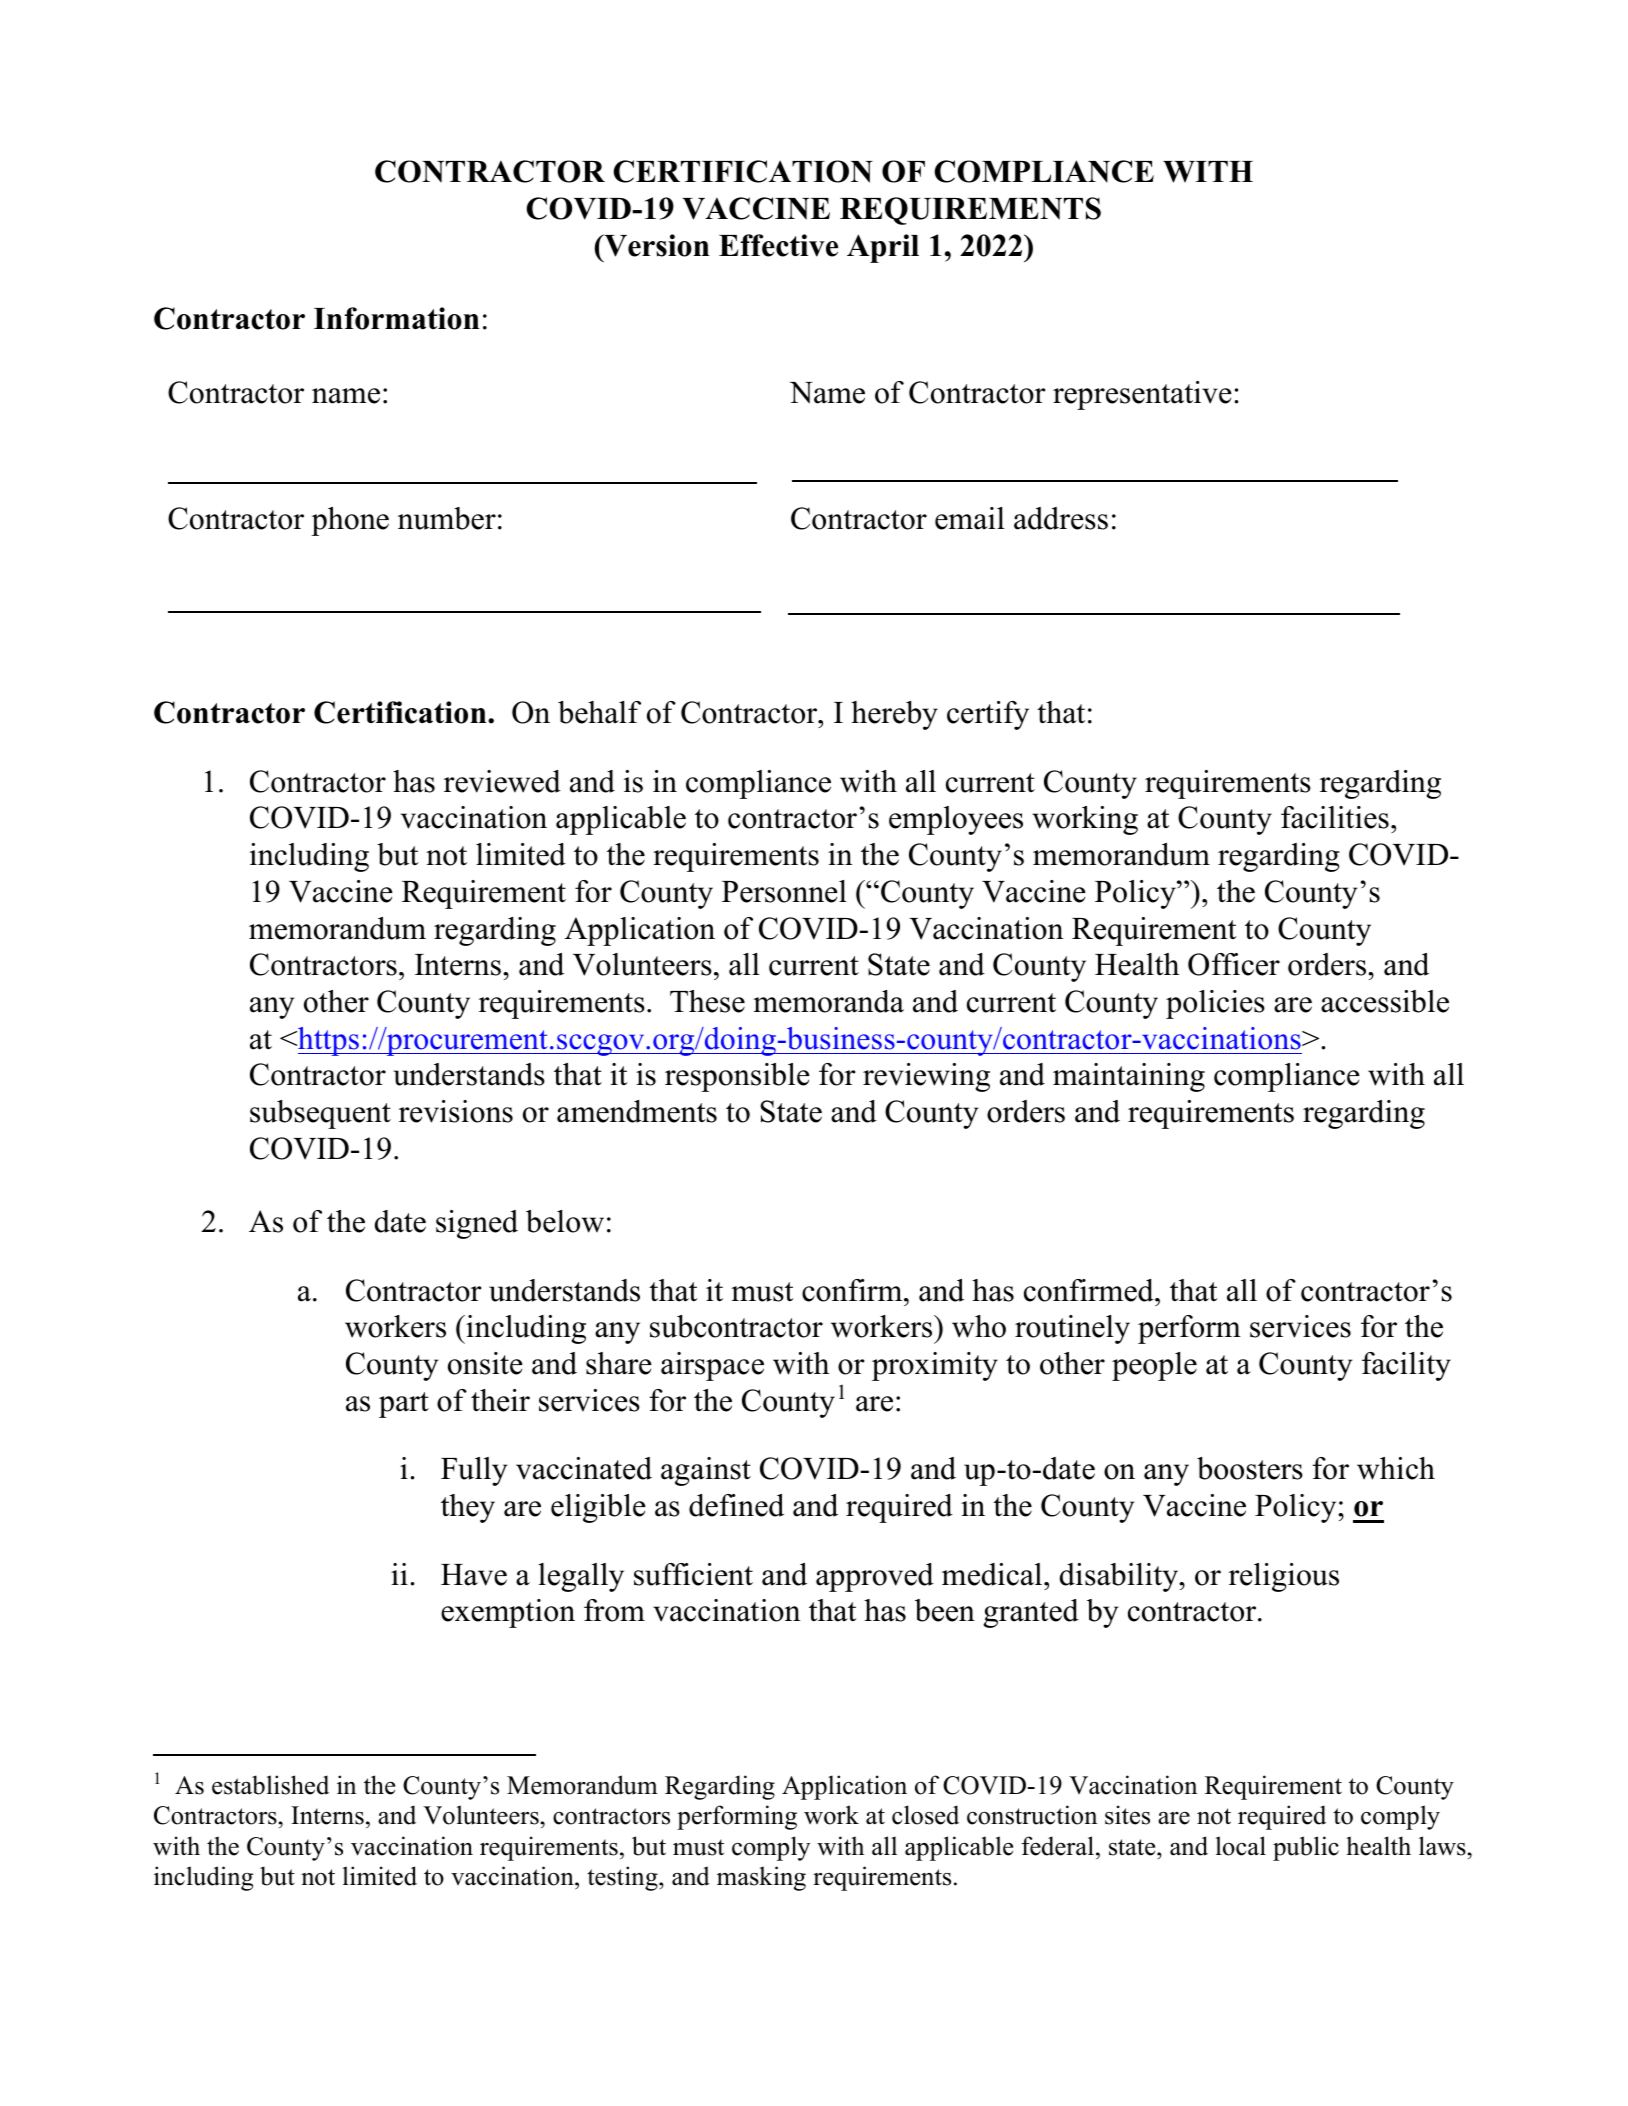 The height and width of the screenshot is (2106, 1628). Describe the element at coordinates (883, 248) in the screenshot. I see `April` at that location.
